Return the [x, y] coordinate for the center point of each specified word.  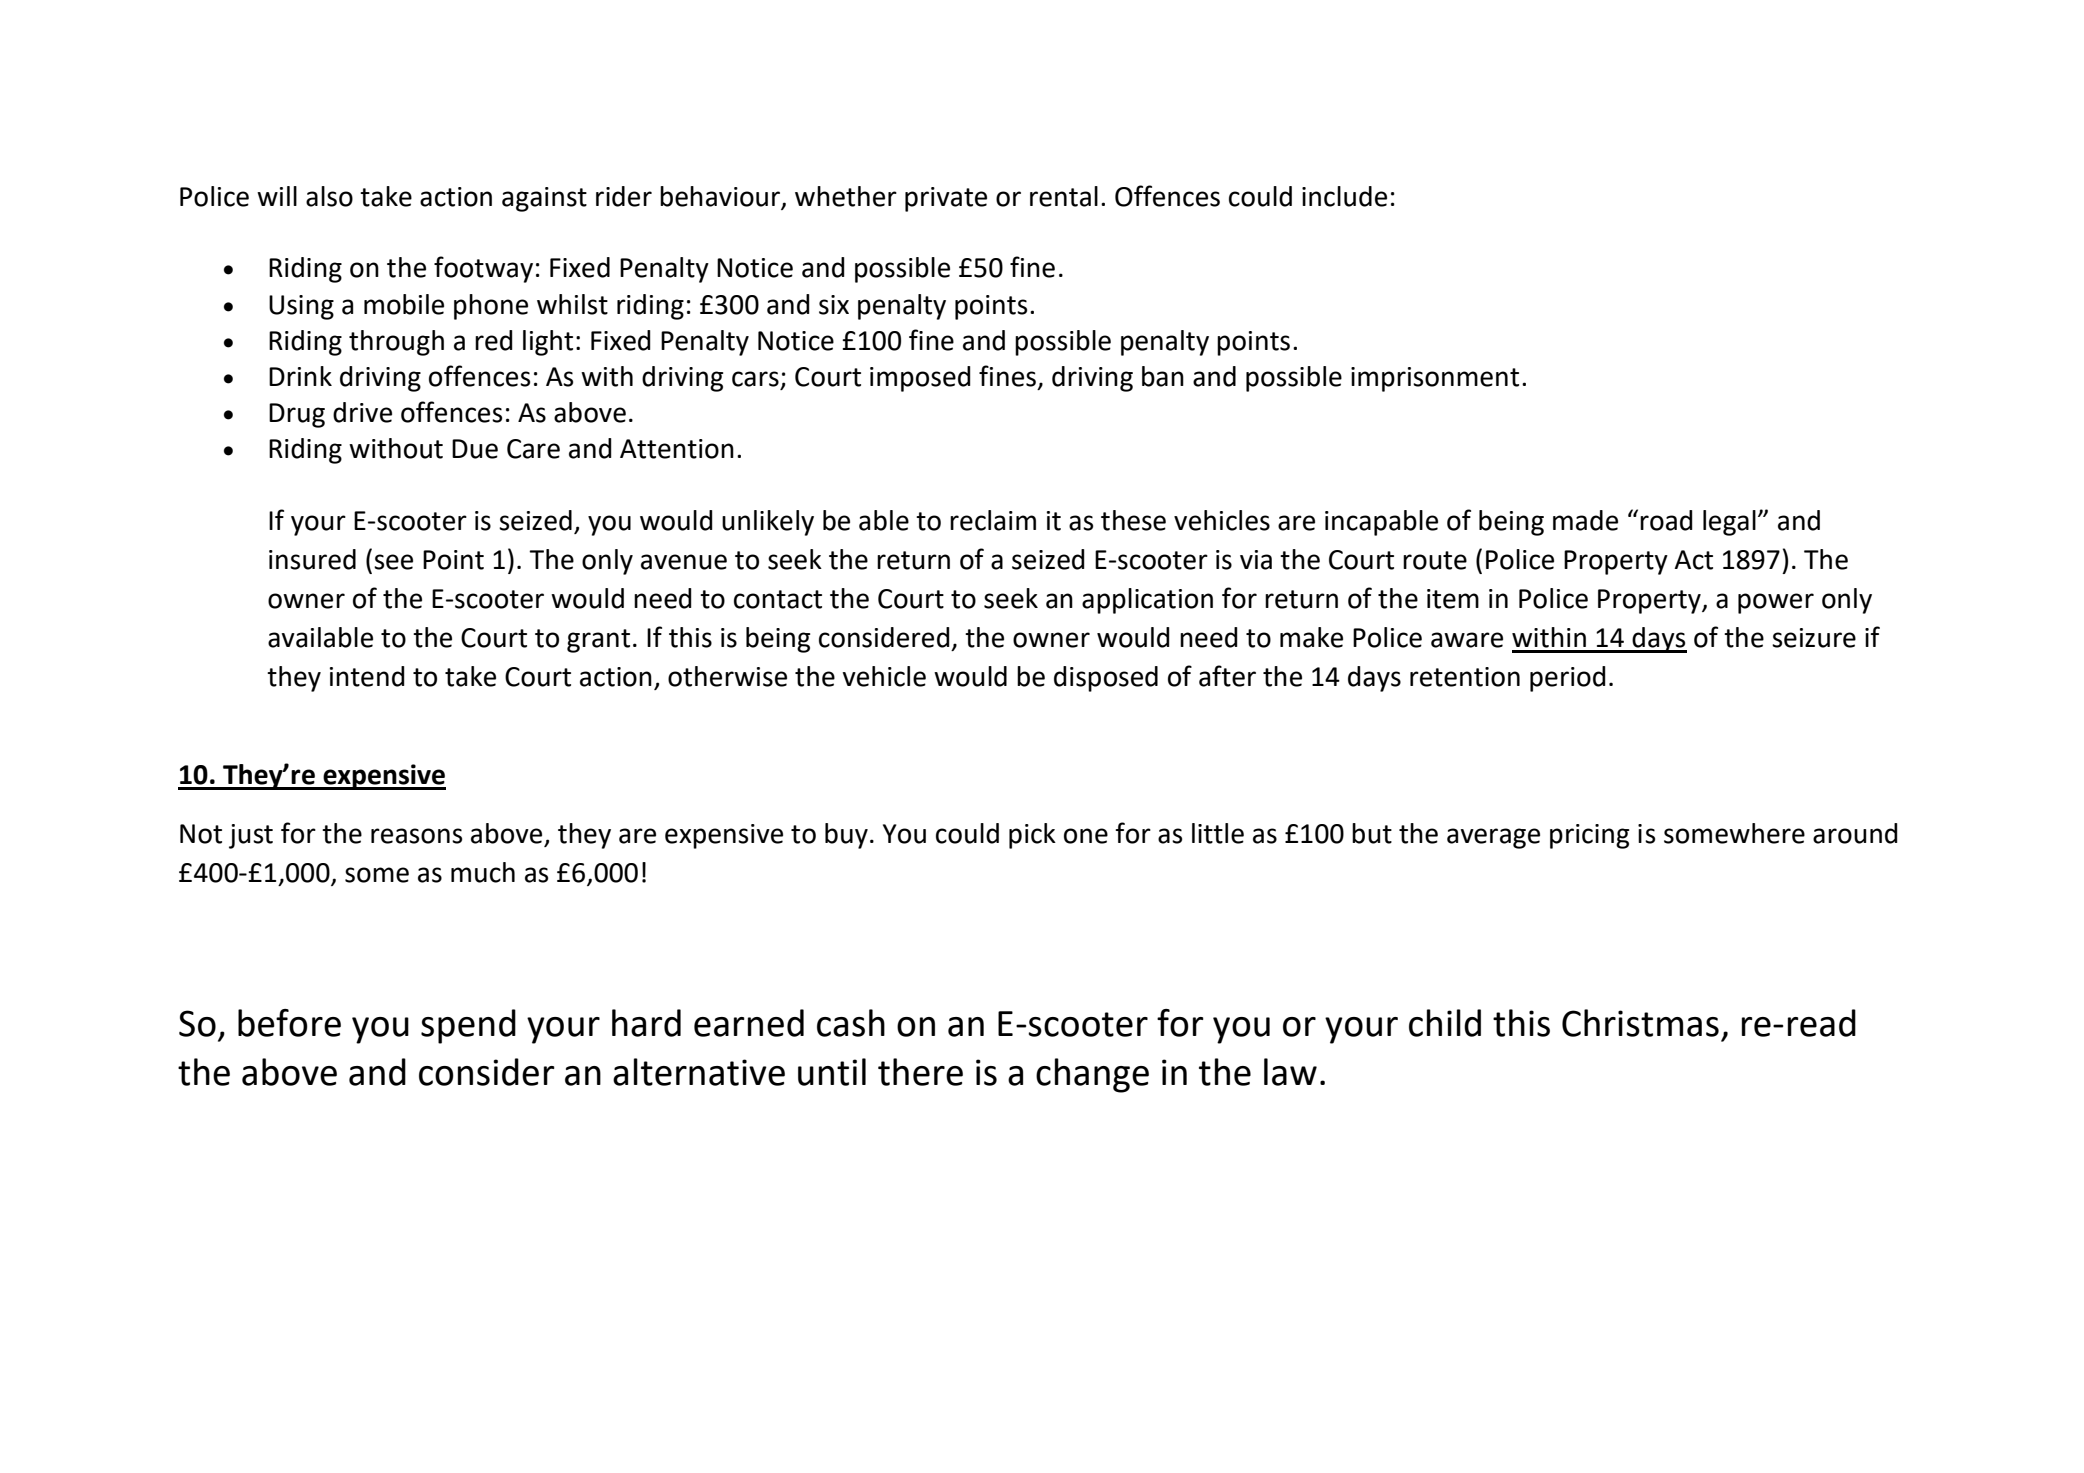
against [544, 199]
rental [1064, 196]
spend [468, 1026]
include [1344, 196]
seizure [1814, 638]
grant [598, 641]
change [1092, 1075]
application [1147, 601]
